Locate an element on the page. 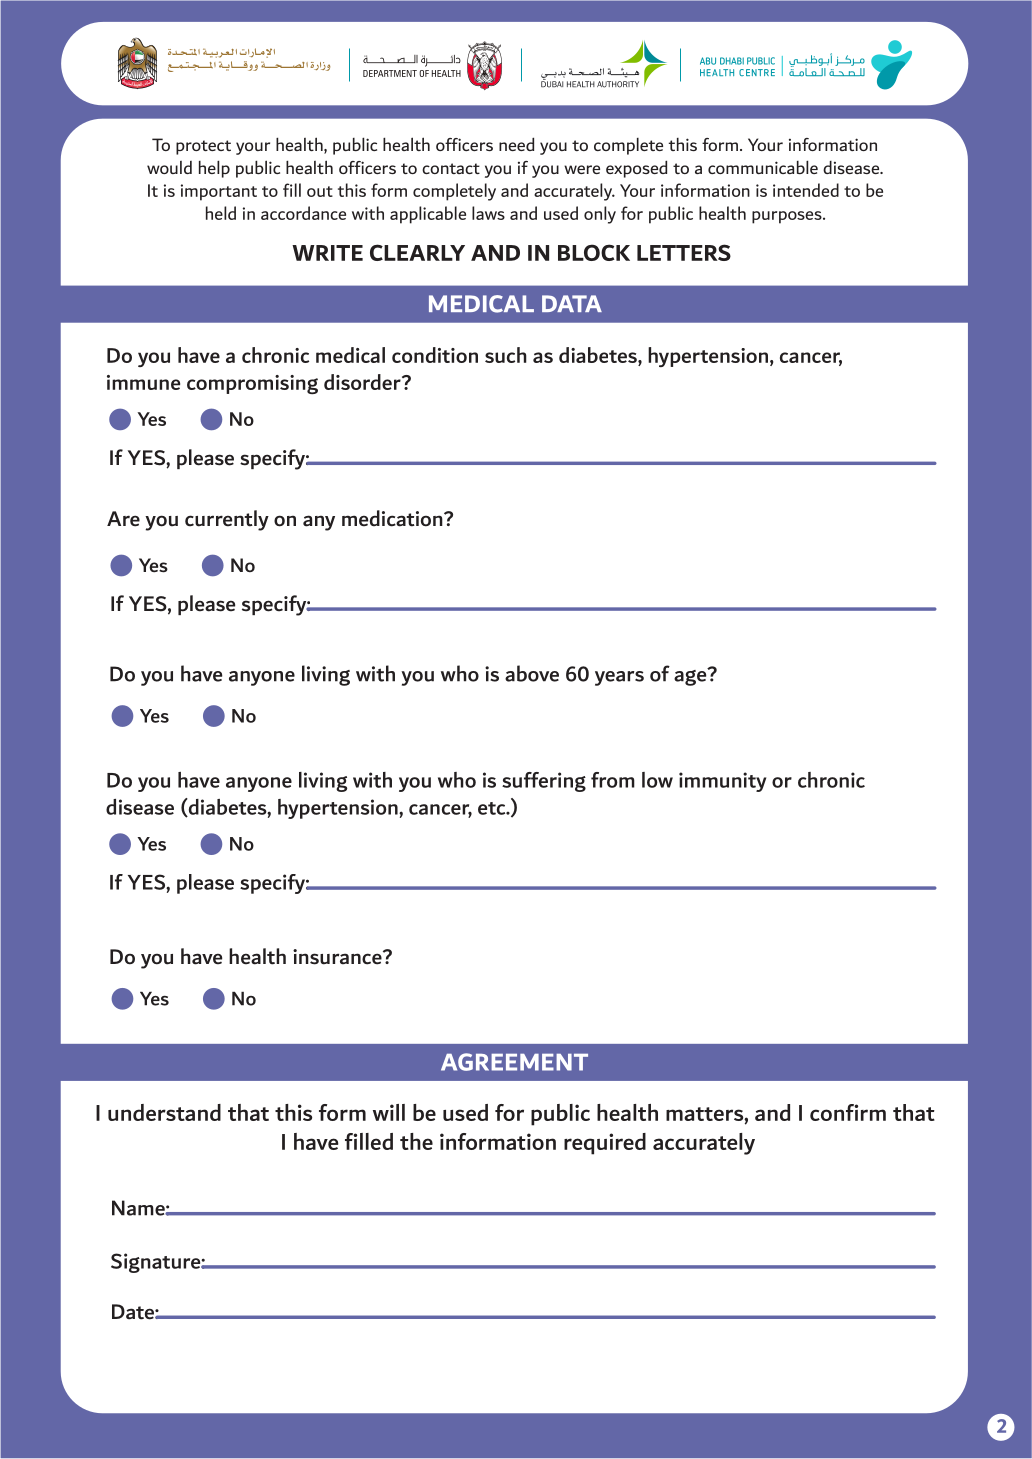  the is located at coordinates (416, 1141).
